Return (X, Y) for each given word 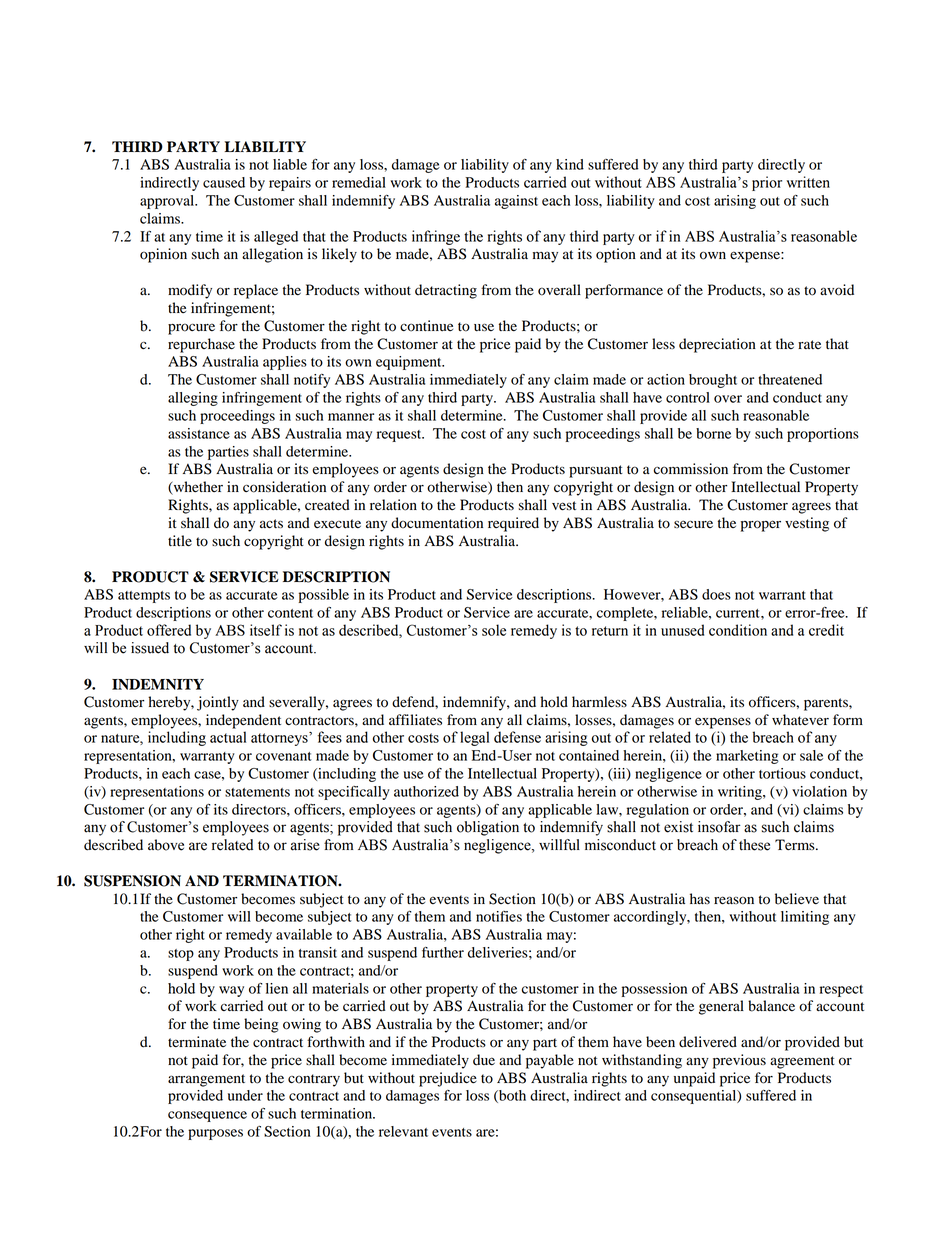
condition (738, 630)
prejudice (448, 1079)
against (516, 202)
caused (224, 182)
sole (494, 630)
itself (266, 630)
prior (767, 183)
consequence (207, 1116)
